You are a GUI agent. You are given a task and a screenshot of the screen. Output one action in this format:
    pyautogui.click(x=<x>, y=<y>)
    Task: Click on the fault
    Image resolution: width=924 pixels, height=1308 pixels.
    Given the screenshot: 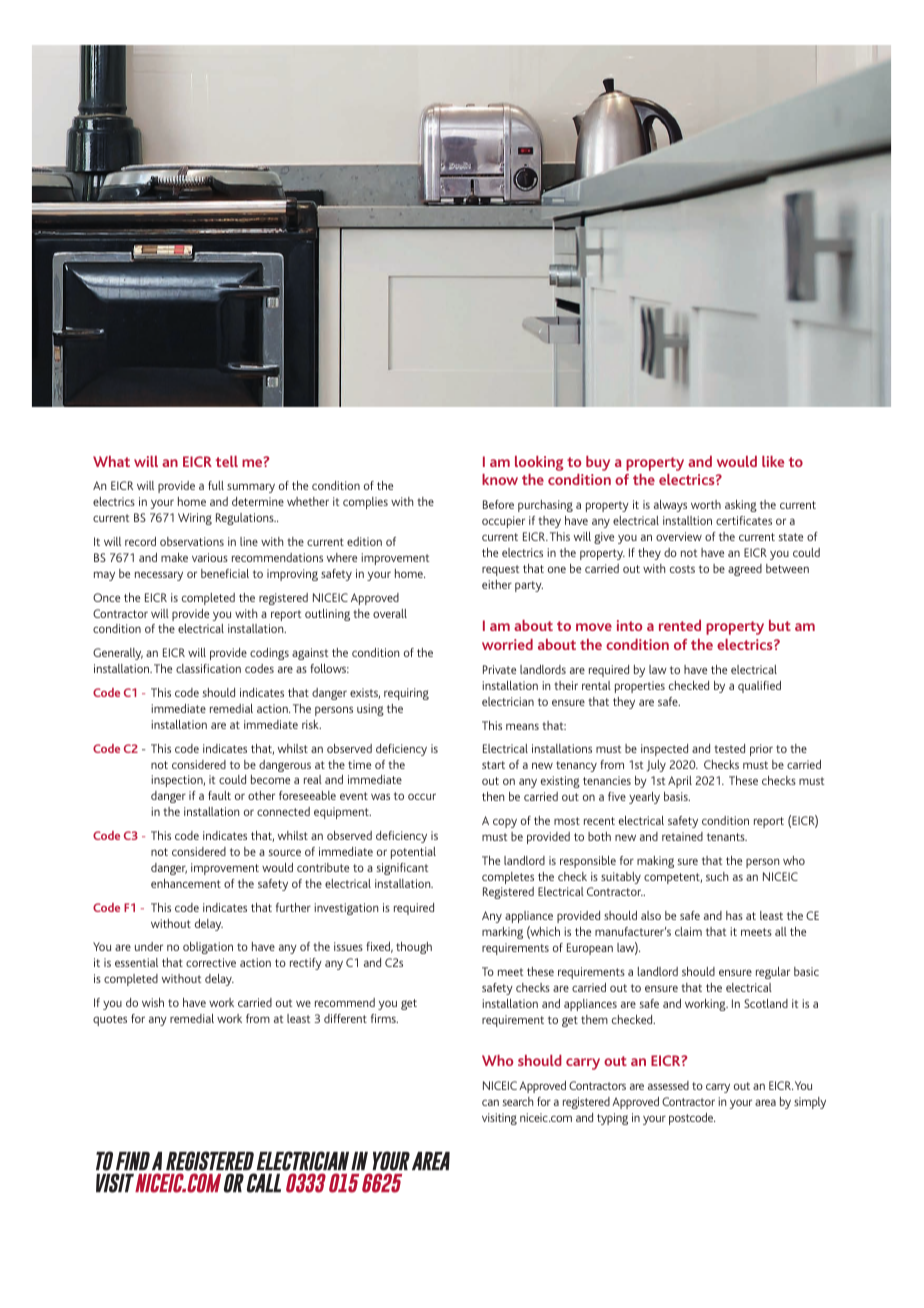 What is the action you would take?
    pyautogui.click(x=219, y=795)
